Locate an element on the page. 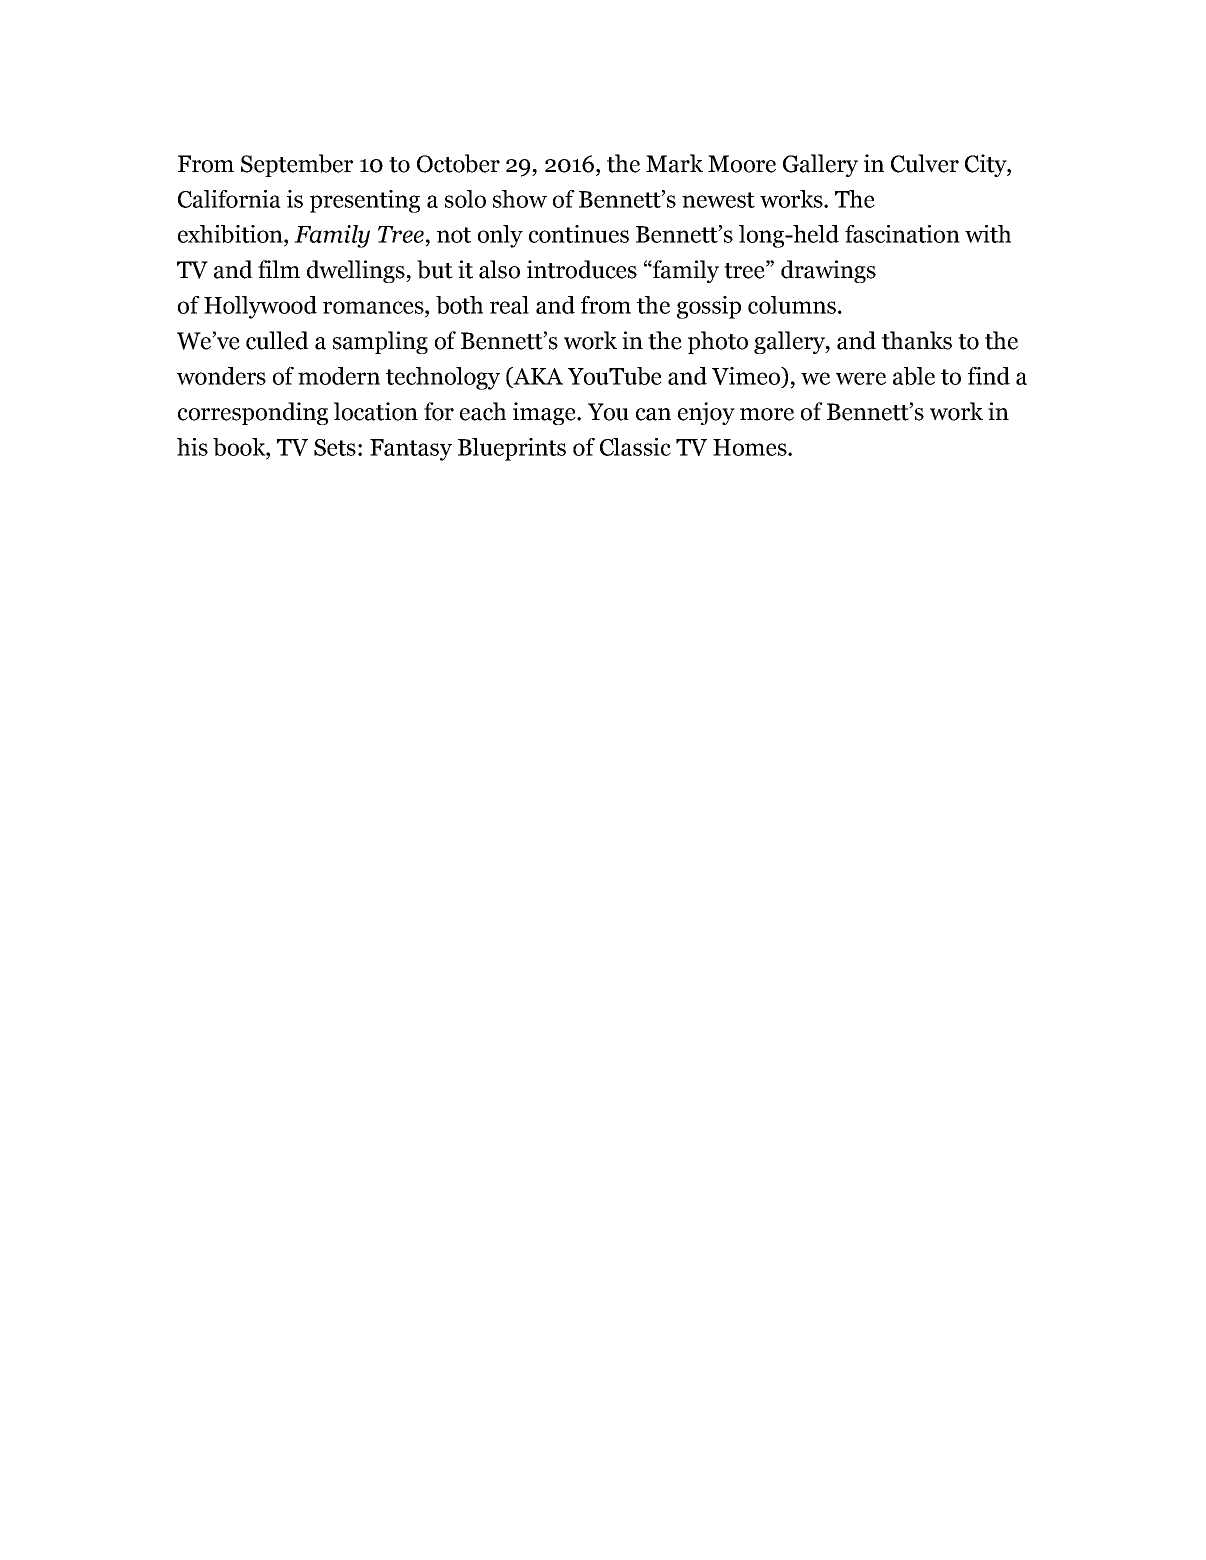 Image resolution: width=1206 pixels, height=1560 pixels. culled is located at coordinates (277, 340).
